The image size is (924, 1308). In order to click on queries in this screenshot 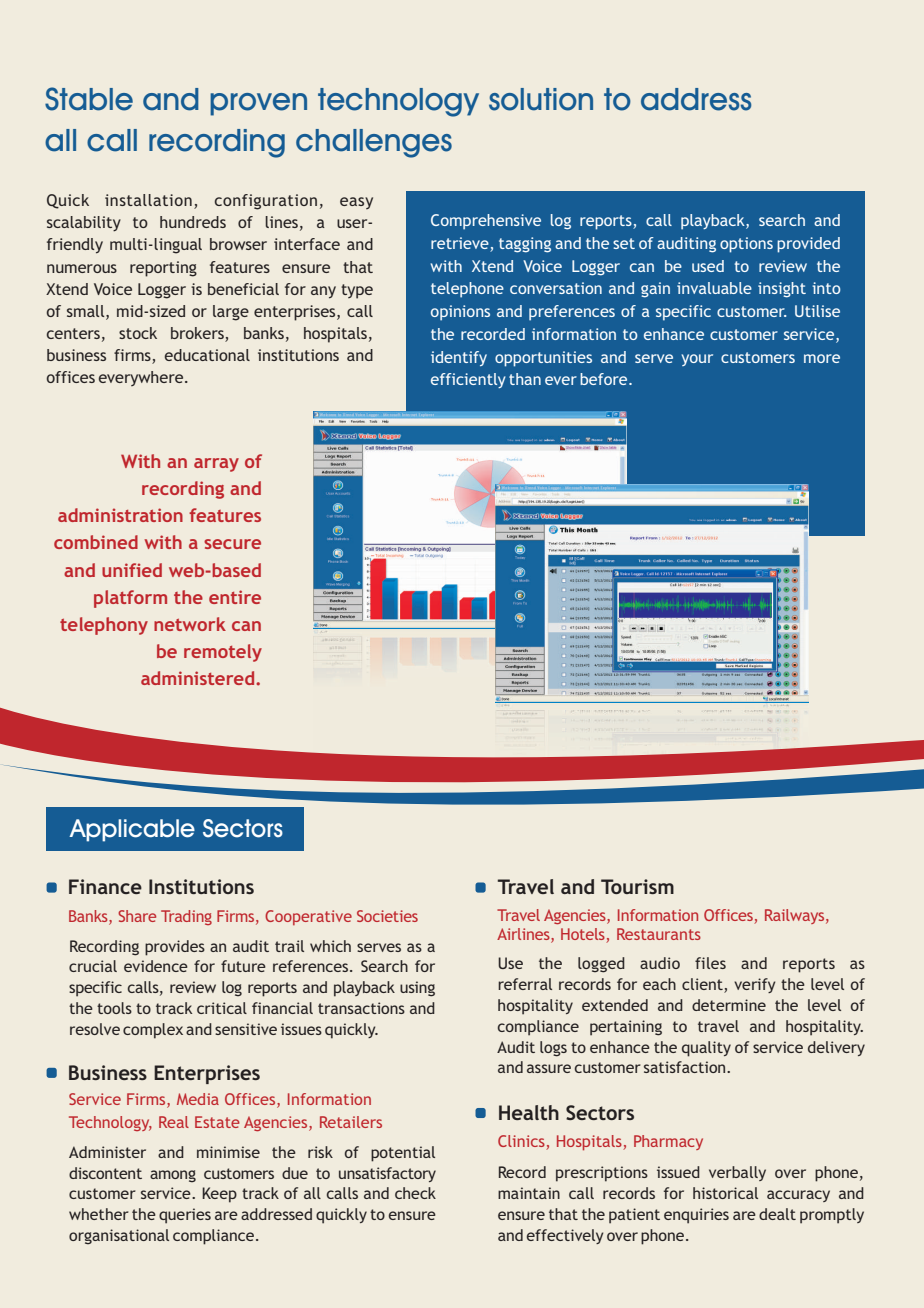, I will do `click(185, 1216)`.
